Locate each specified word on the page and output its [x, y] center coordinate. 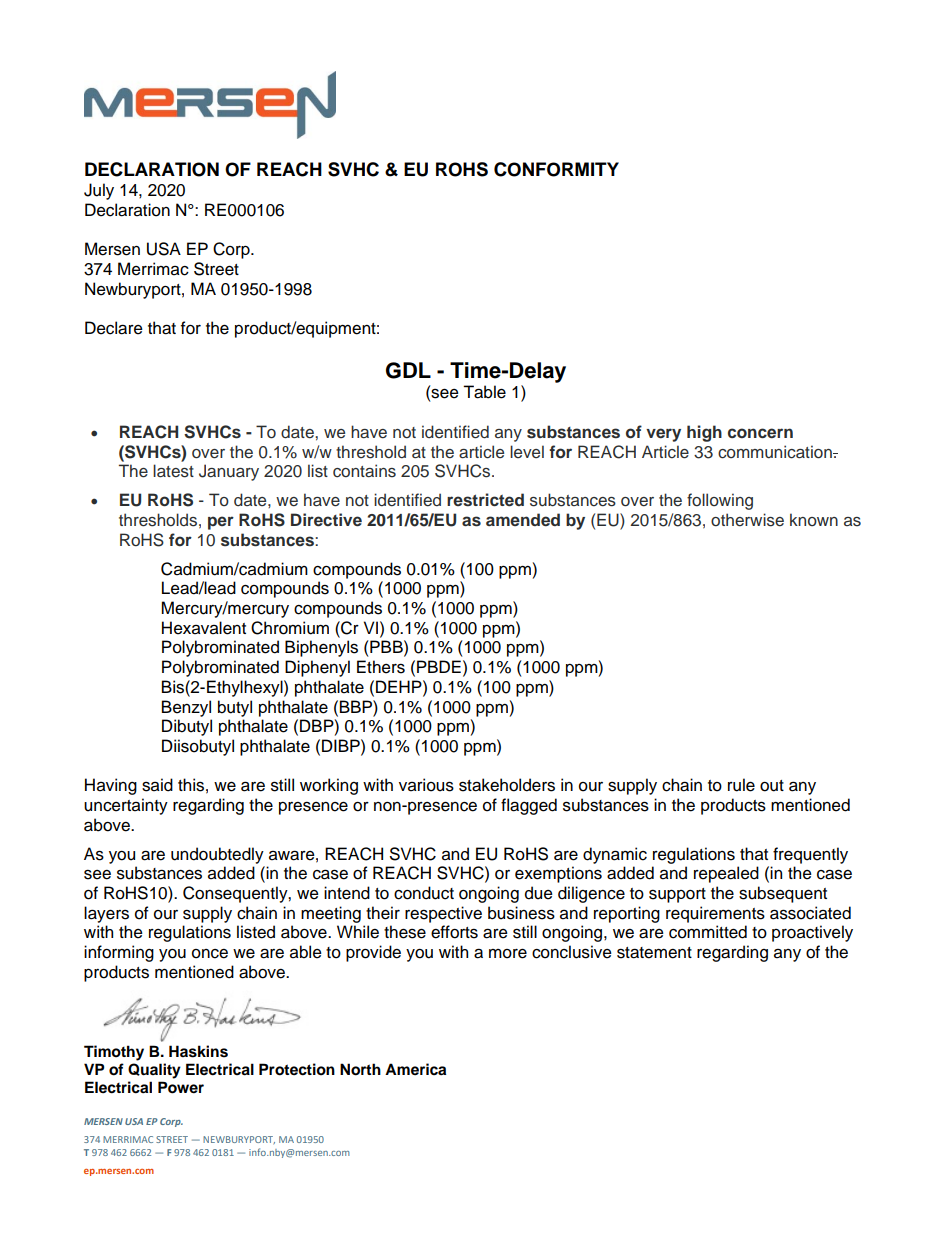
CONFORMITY [556, 169]
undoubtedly [217, 855]
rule [741, 785]
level [527, 451]
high [704, 433]
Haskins [198, 1051]
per [221, 523]
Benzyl [186, 708]
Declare [114, 328]
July [99, 191]
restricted [485, 500]
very [663, 435]
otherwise [747, 520]
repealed [726, 874]
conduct [424, 893]
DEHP [400, 686]
